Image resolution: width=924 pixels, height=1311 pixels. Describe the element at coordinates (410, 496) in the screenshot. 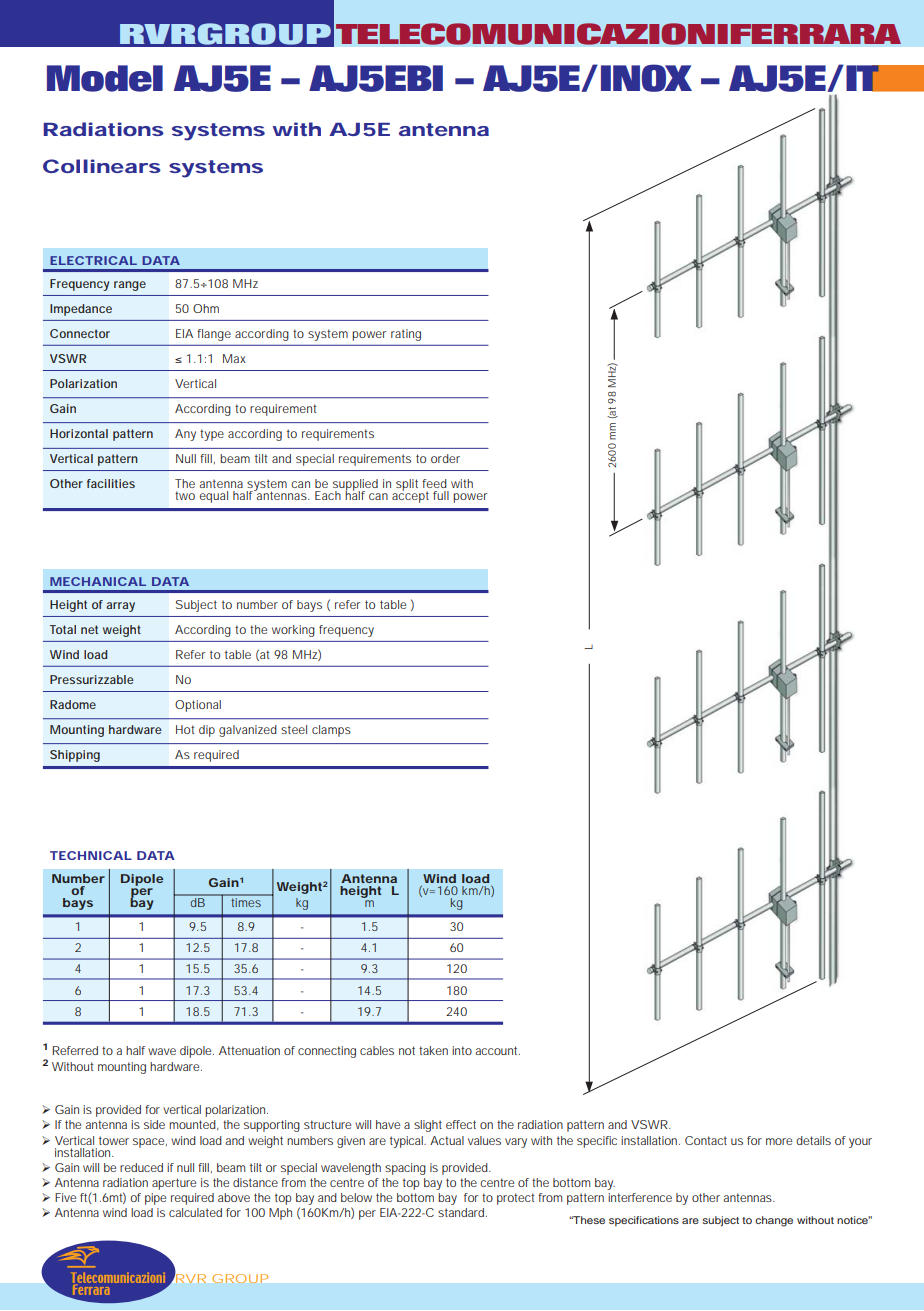

I see `accept` at that location.
